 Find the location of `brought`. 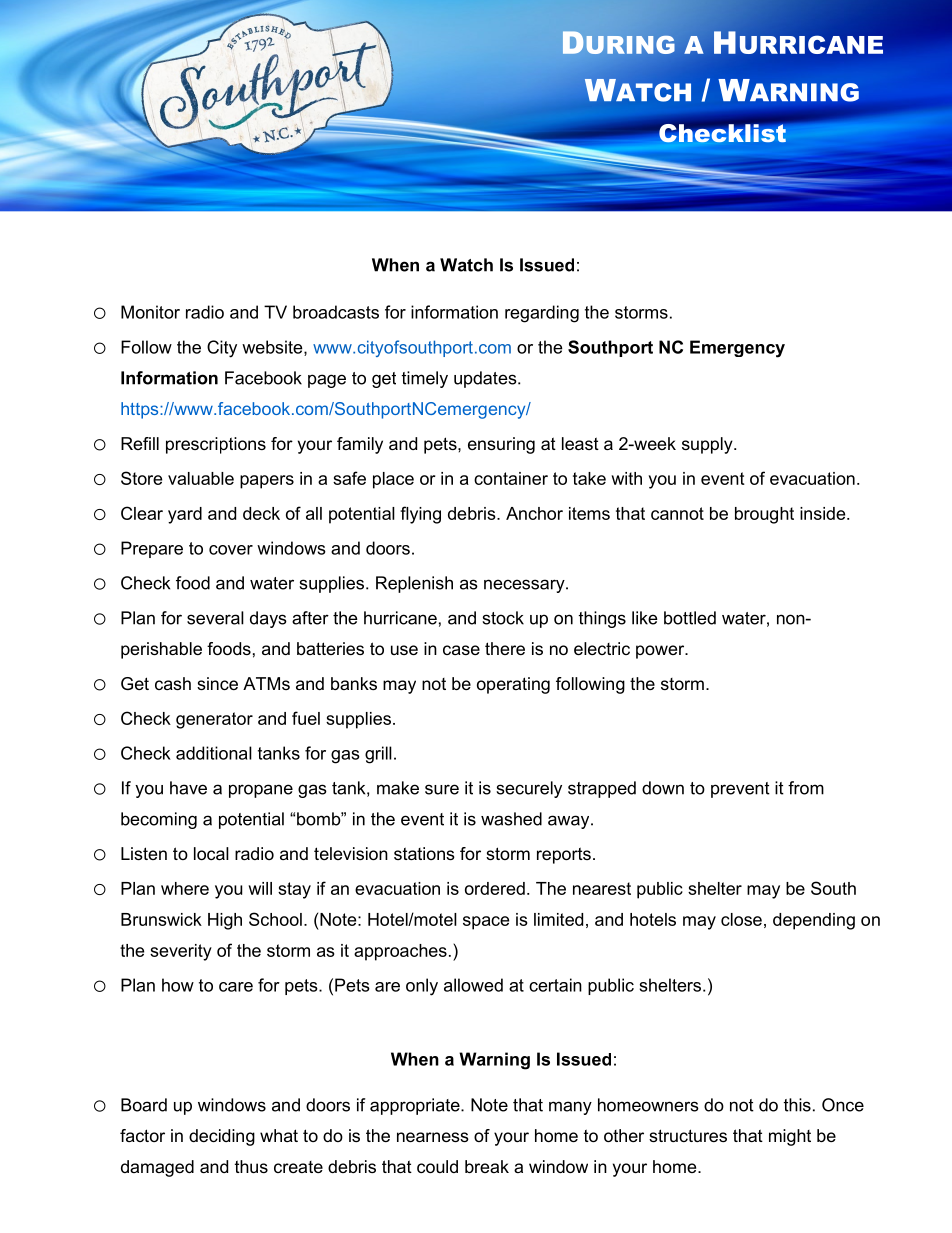

brought is located at coordinates (764, 515).
